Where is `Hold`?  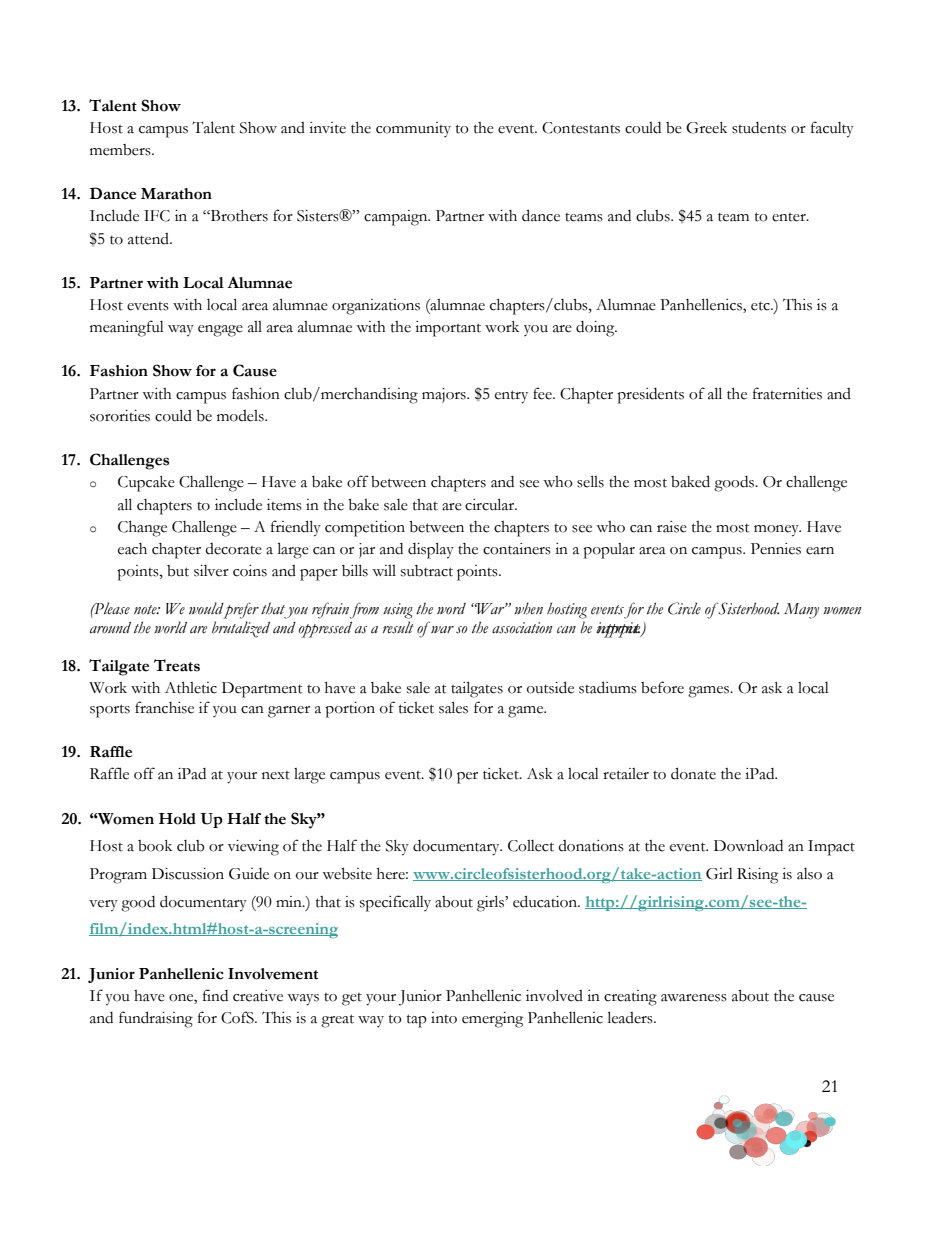
Hold is located at coordinates (177, 819).
